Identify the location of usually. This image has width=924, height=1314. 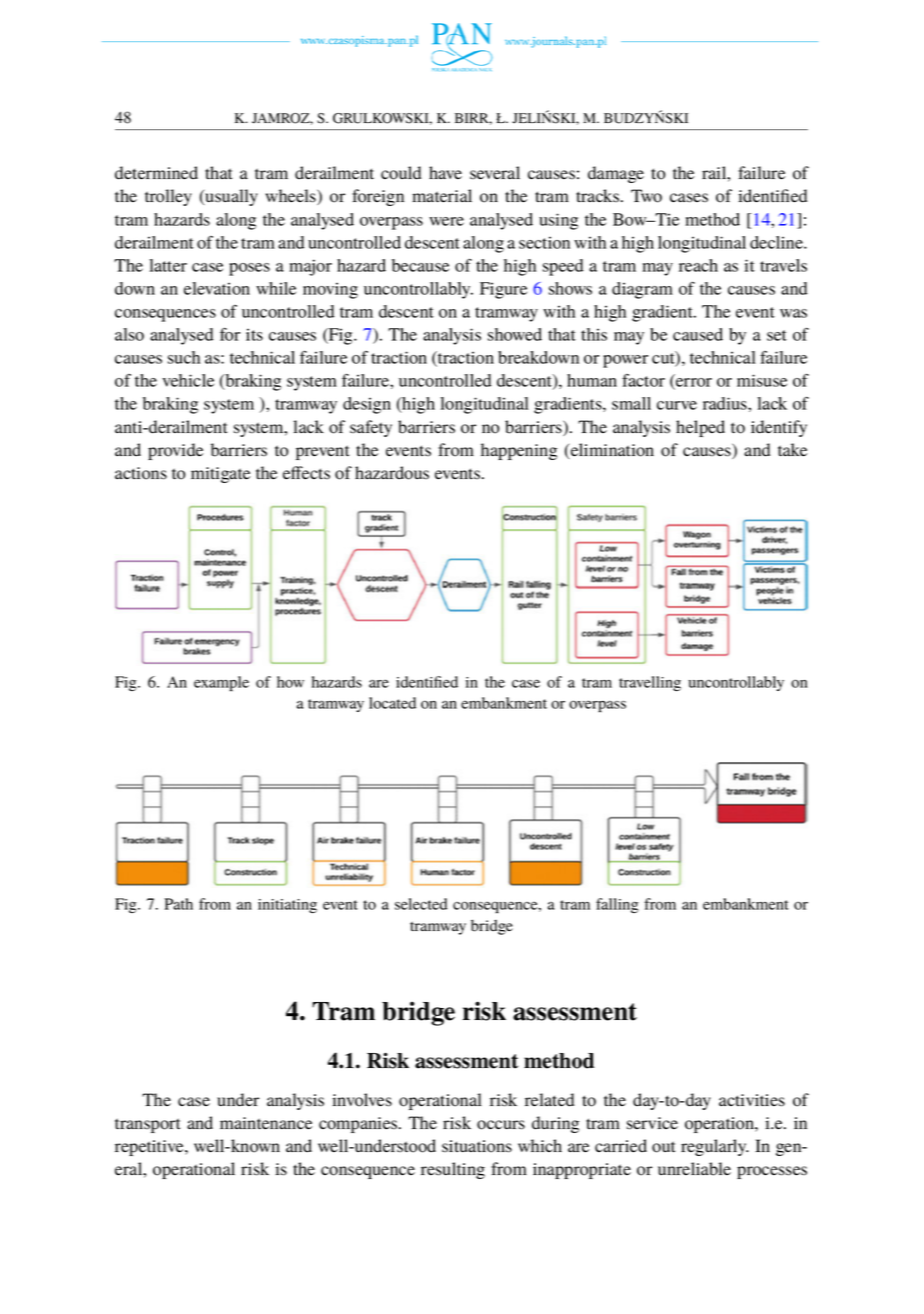
(230, 197).
